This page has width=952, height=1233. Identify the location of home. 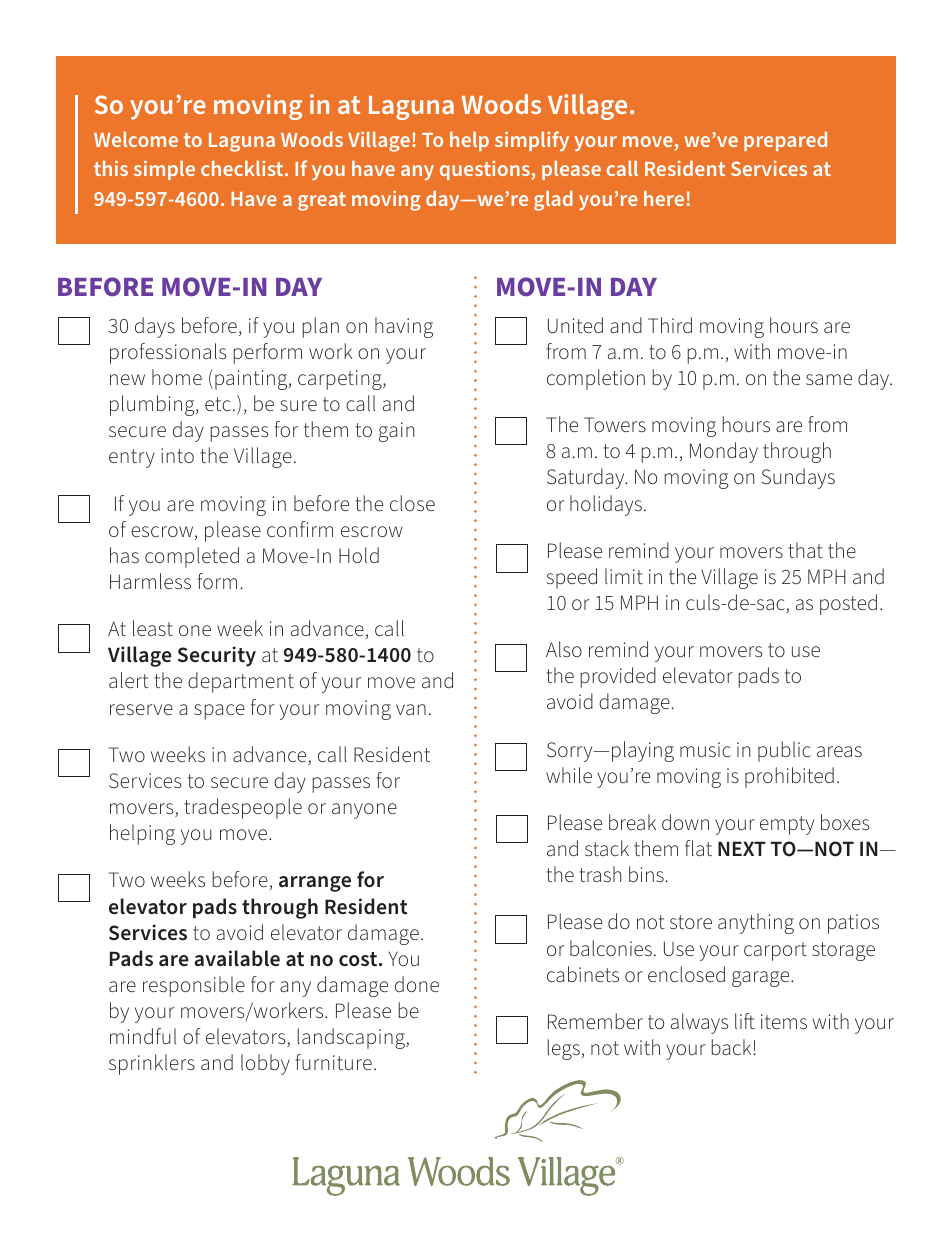
(177, 377).
